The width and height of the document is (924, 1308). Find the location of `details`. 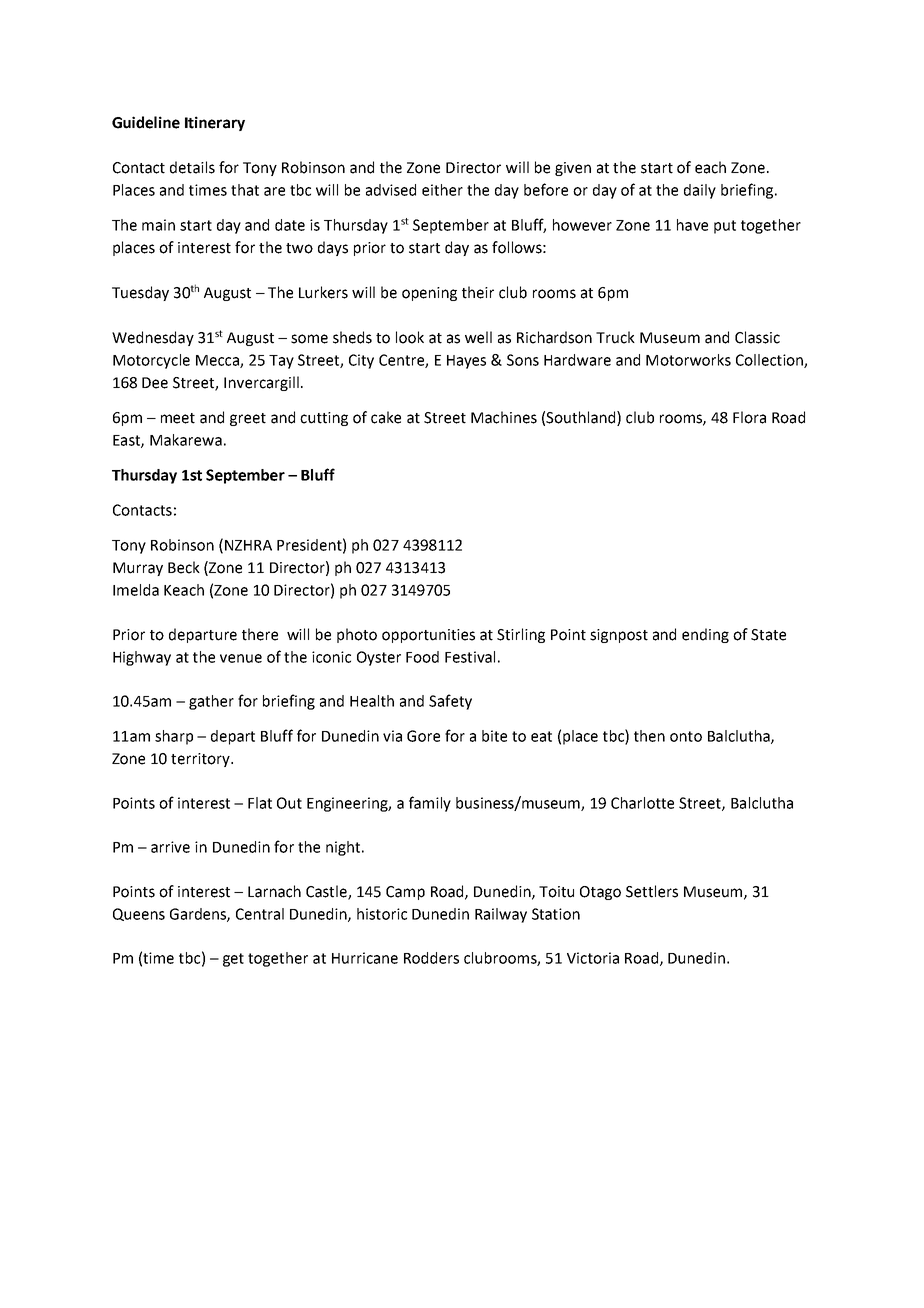

details is located at coordinates (192, 167).
